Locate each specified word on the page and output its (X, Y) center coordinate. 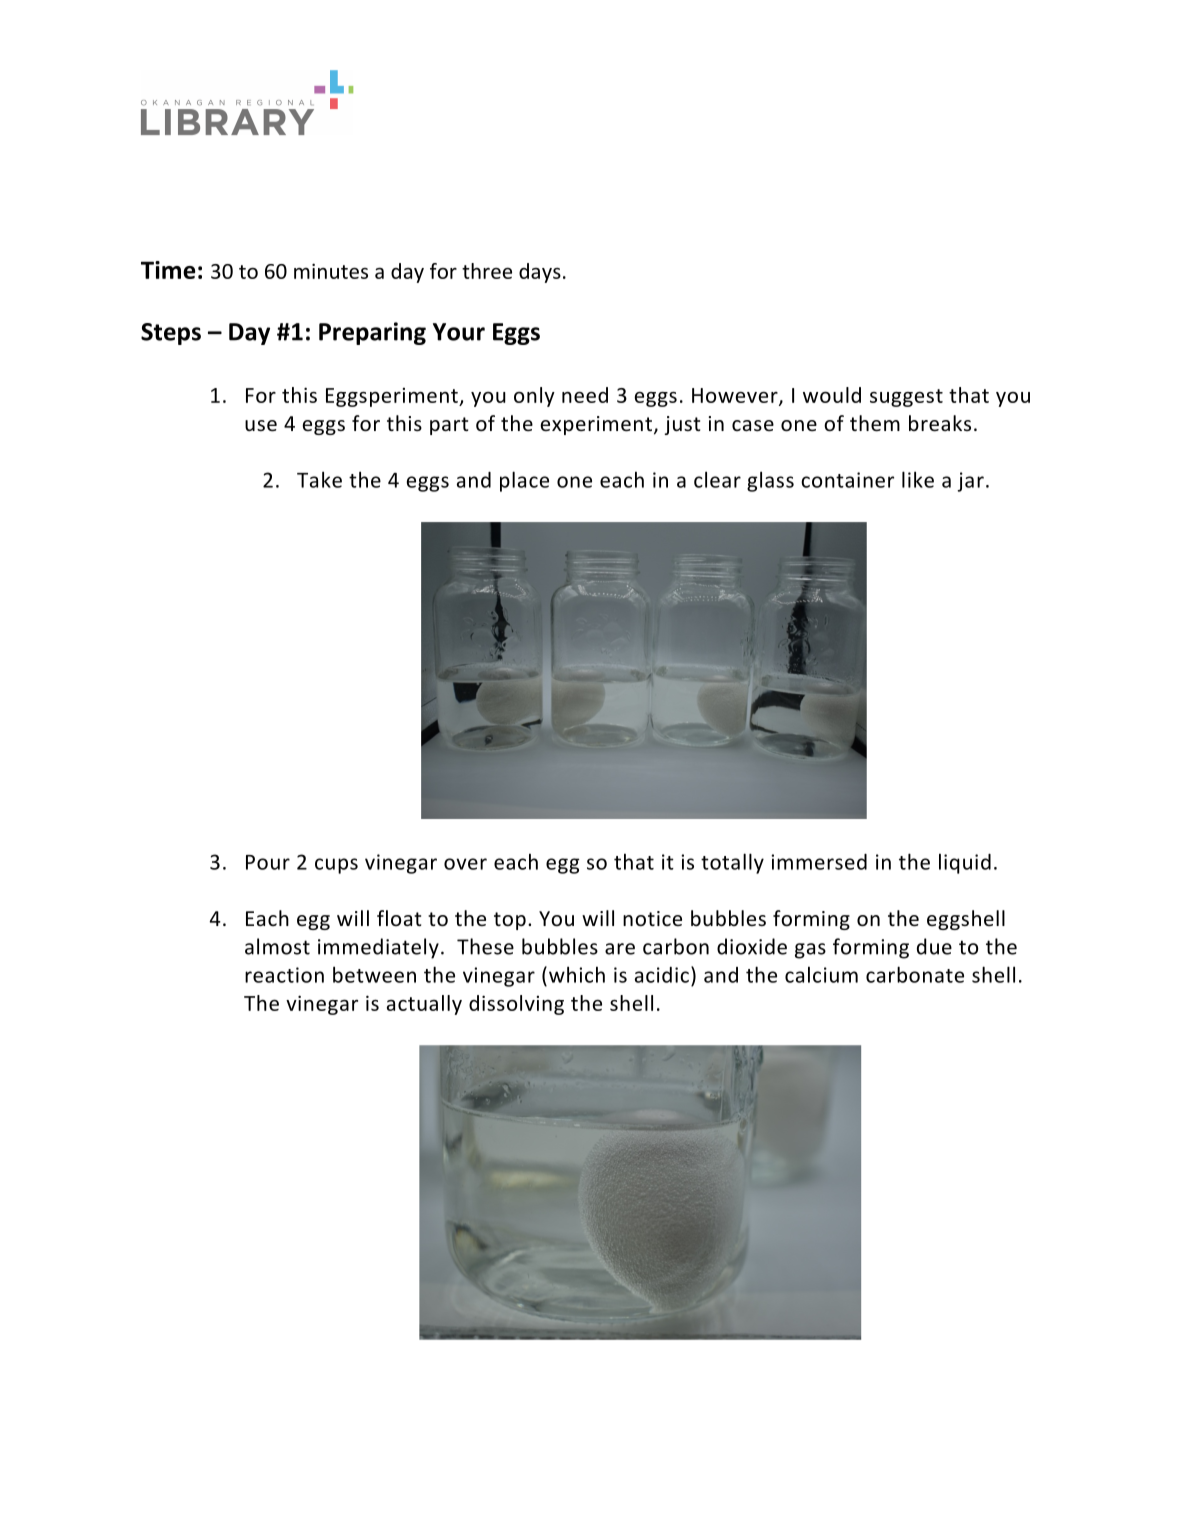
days (540, 273)
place (524, 481)
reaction (284, 975)
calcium (821, 974)
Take (319, 479)
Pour (268, 862)
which (577, 974)
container (847, 480)
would (832, 395)
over (465, 864)
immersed (819, 862)
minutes (331, 271)
